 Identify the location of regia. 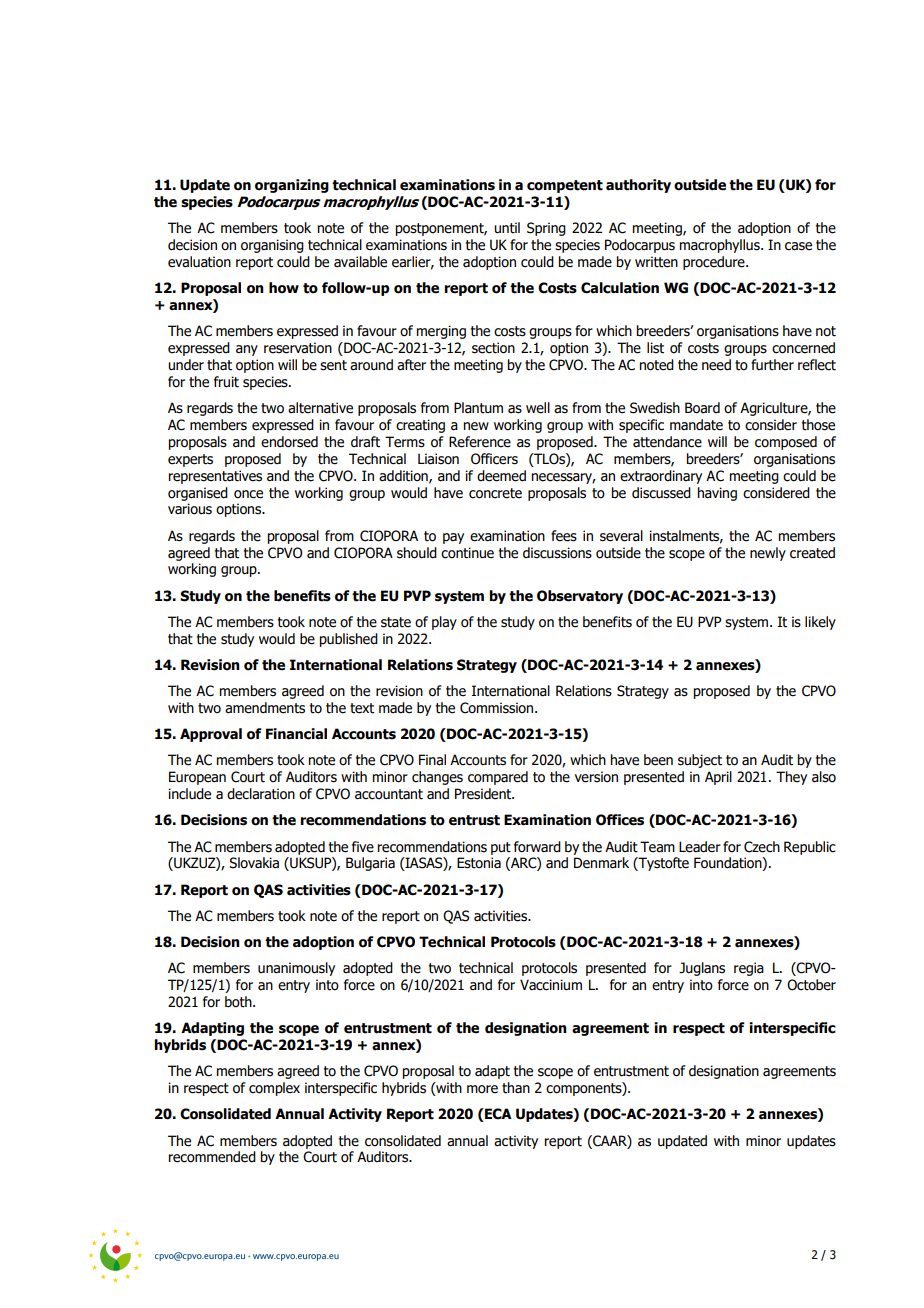
(749, 969).
